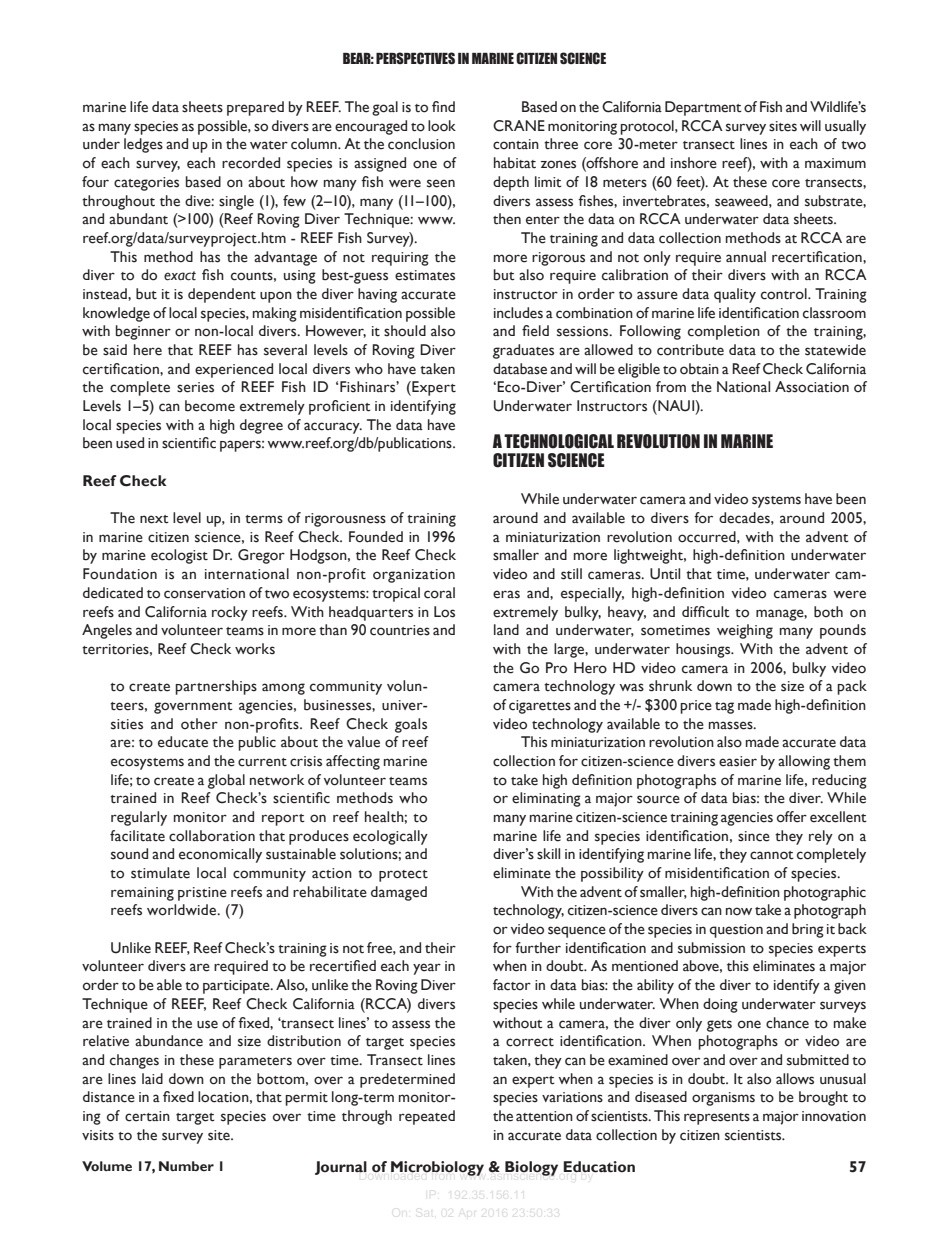 This screenshot has width=952, height=1233. Describe the element at coordinates (403, 876) in the screenshot. I see `protect` at that location.
